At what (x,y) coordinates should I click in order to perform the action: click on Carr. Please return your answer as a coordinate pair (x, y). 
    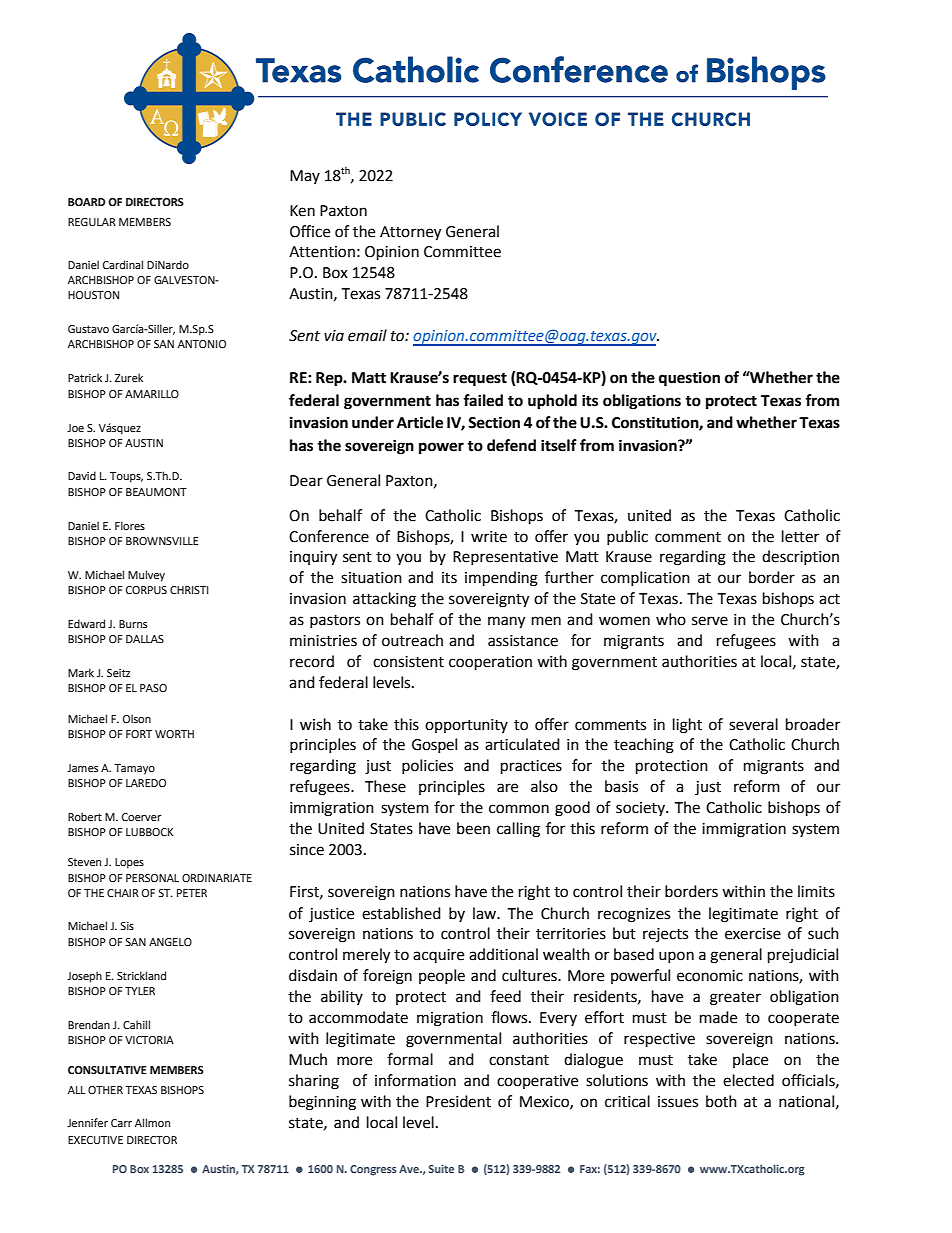
    Looking at the image, I should click on (121, 1123).
